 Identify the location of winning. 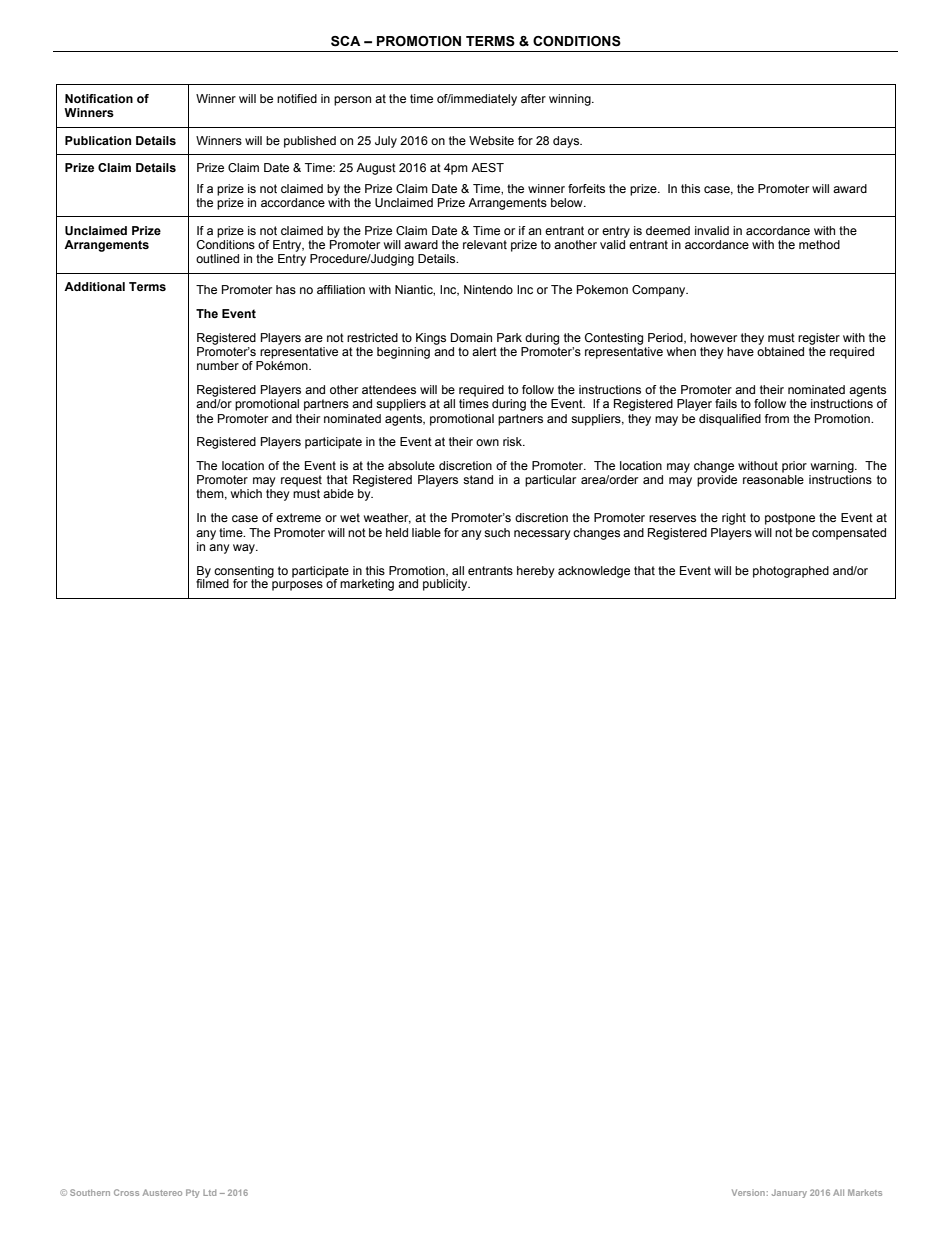
(571, 100).
